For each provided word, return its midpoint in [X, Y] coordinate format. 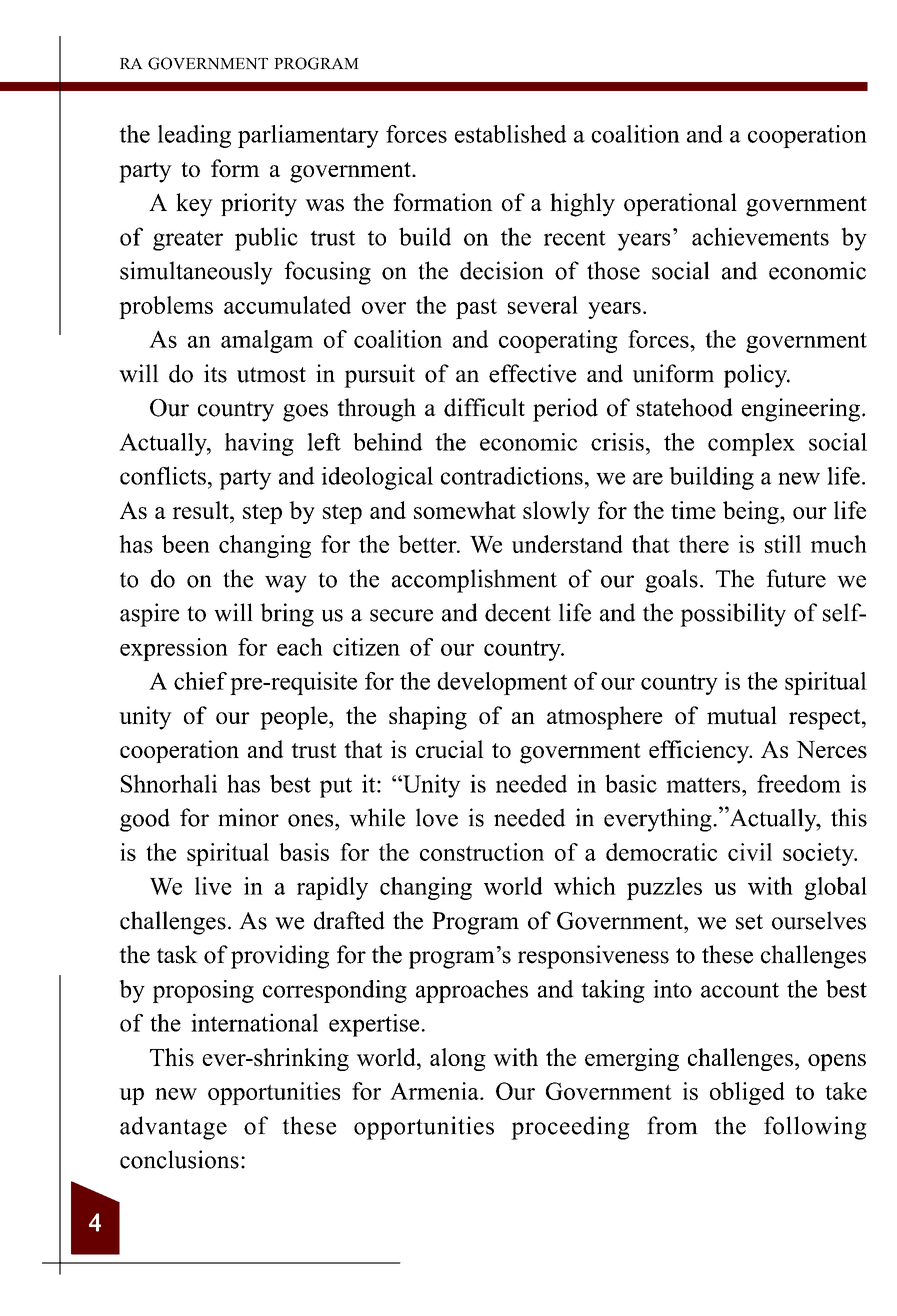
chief [200, 681]
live [213, 886]
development [502, 683]
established [511, 134]
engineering [801, 410]
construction [482, 852]
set [749, 922]
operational [680, 204]
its [215, 373]
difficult [484, 407]
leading [194, 136]
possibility [733, 615]
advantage [173, 1128]
